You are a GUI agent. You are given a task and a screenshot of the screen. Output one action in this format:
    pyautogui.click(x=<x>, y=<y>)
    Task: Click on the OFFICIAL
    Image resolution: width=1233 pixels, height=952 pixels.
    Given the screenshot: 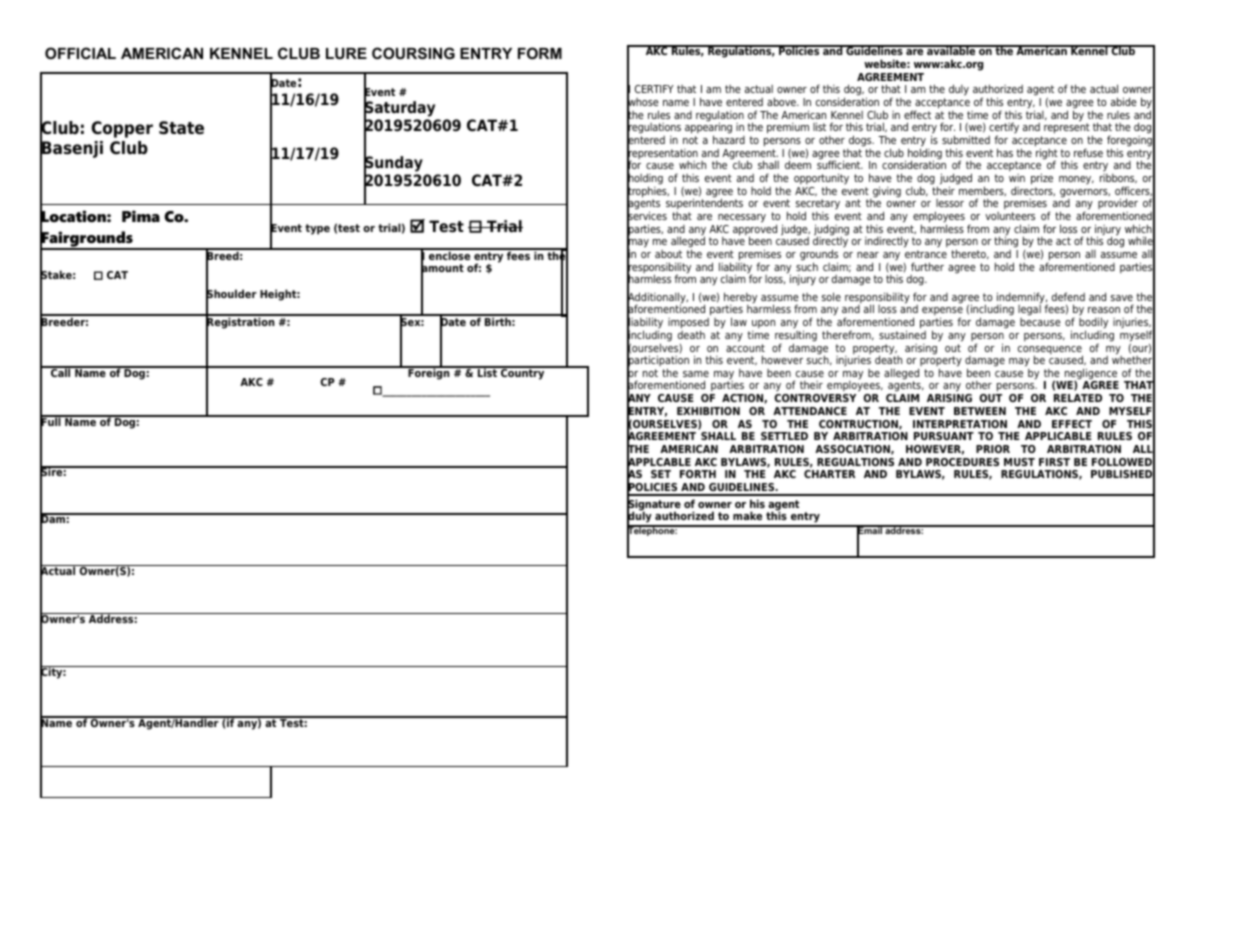 What is the action you would take?
    pyautogui.click(x=80, y=53)
